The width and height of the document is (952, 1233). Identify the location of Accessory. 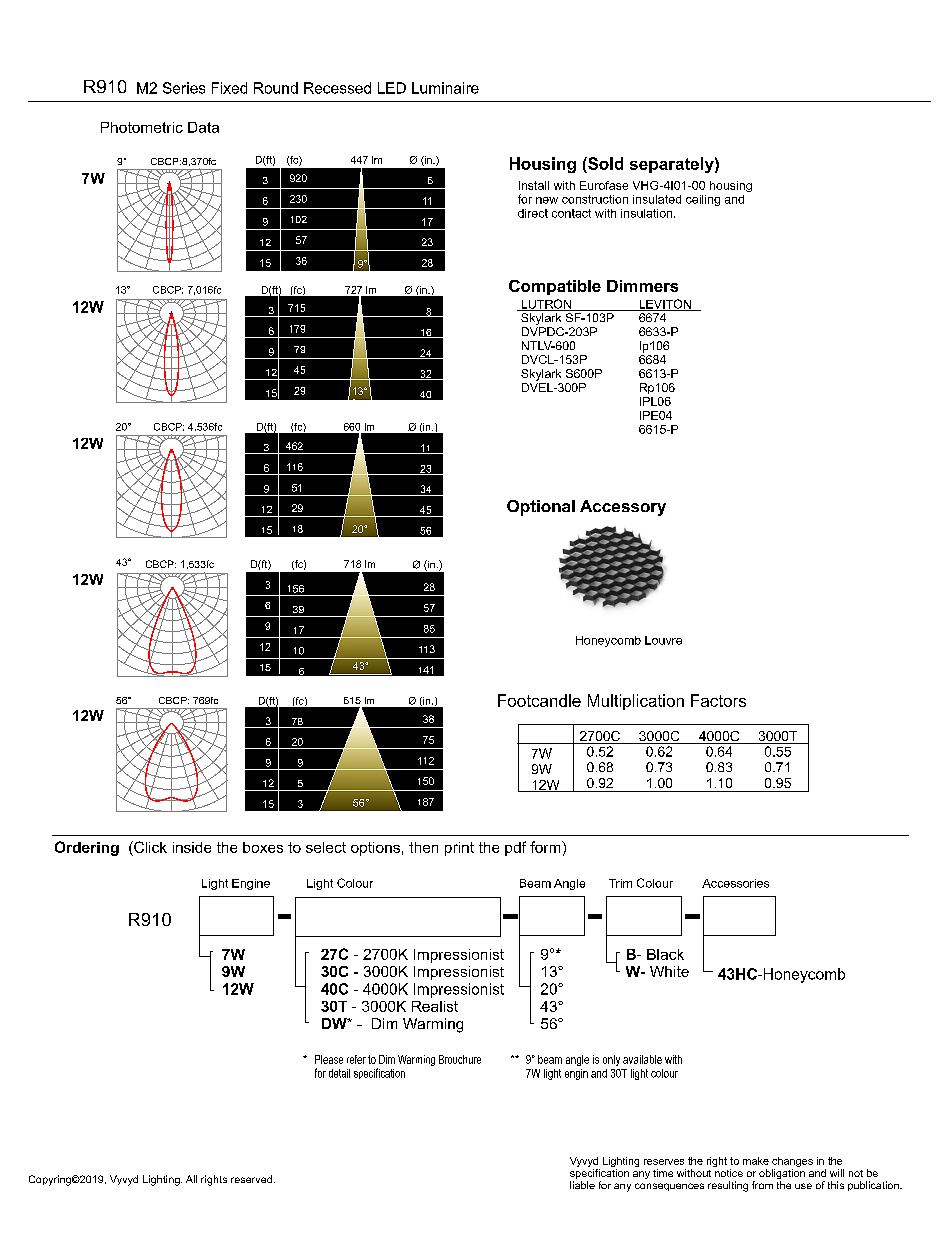
(623, 508).
